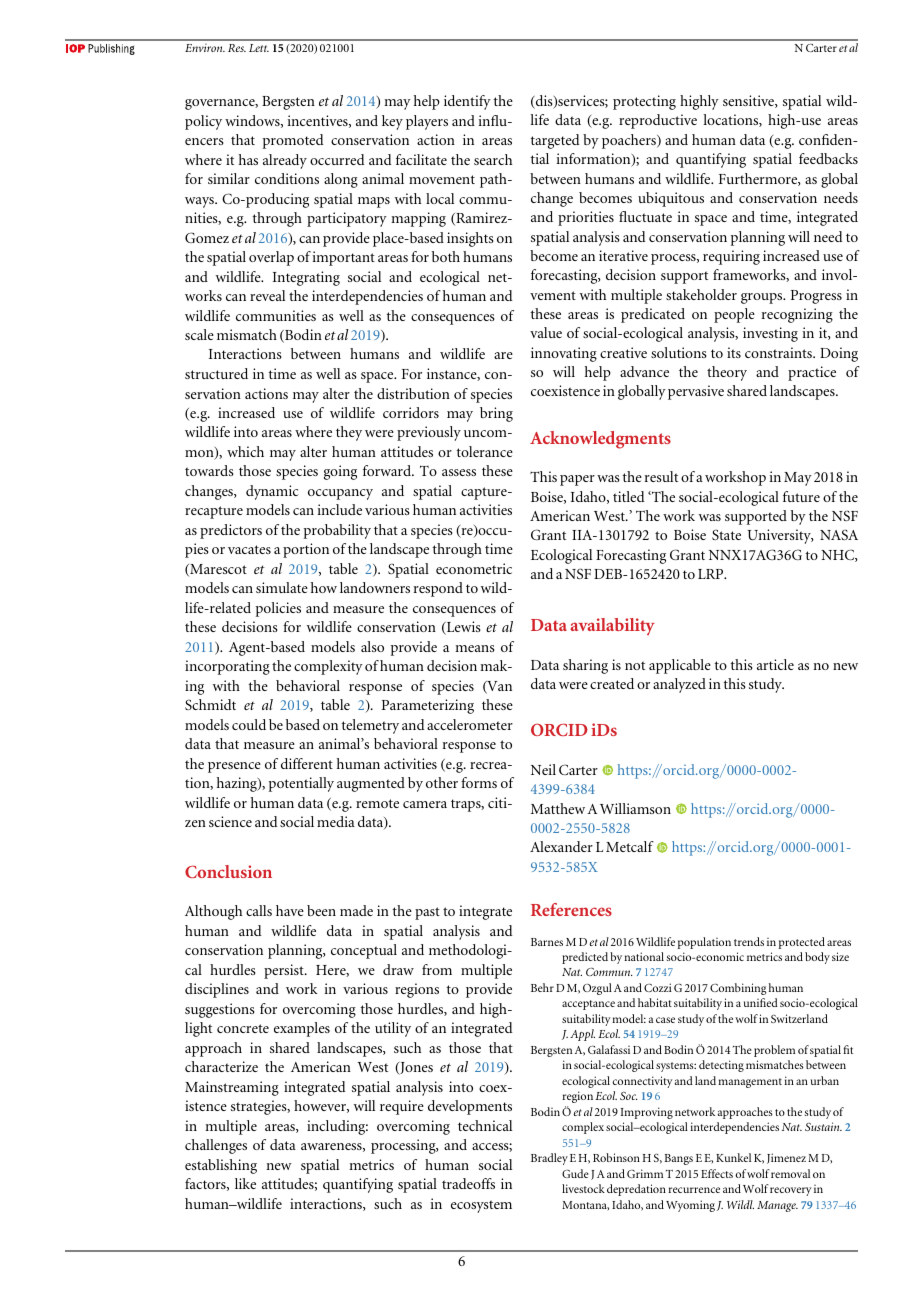 The width and height of the document is (924, 1308). Describe the element at coordinates (216, 373) in the document. I see `structured` at that location.
